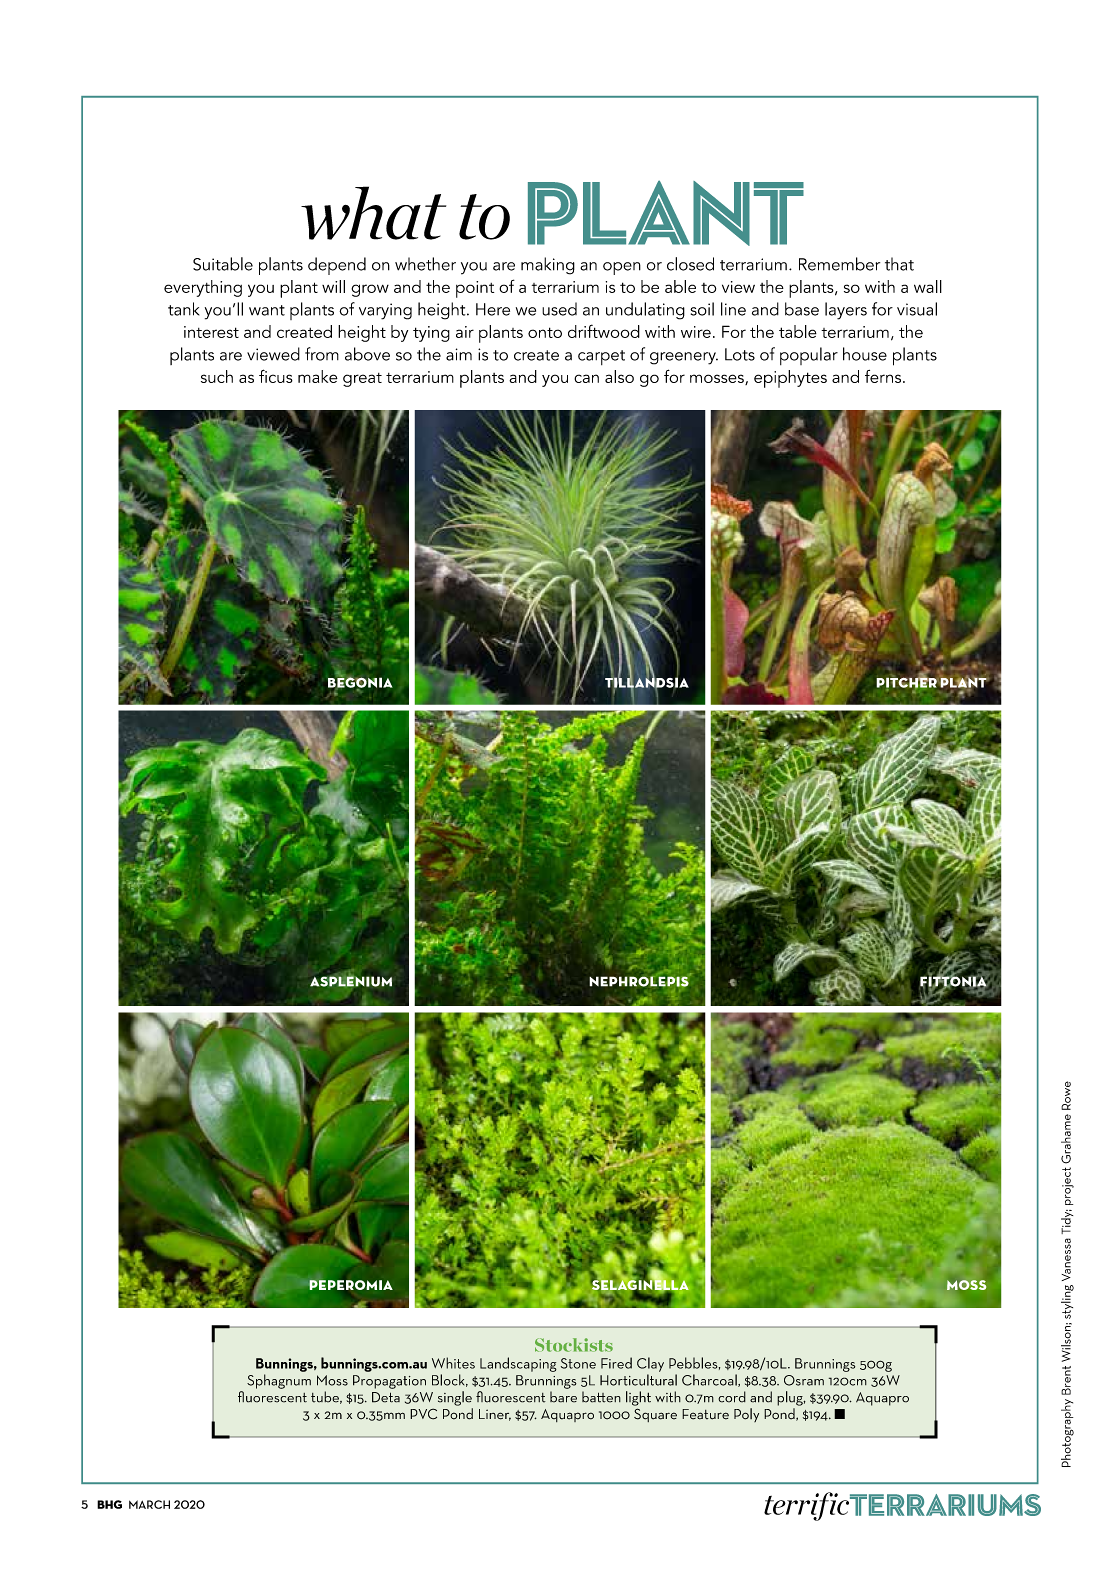 Image resolution: width=1117 pixels, height=1580 pixels. What do you see at coordinates (646, 682) in the page?
I see `TILLANDSIA` at bounding box center [646, 682].
